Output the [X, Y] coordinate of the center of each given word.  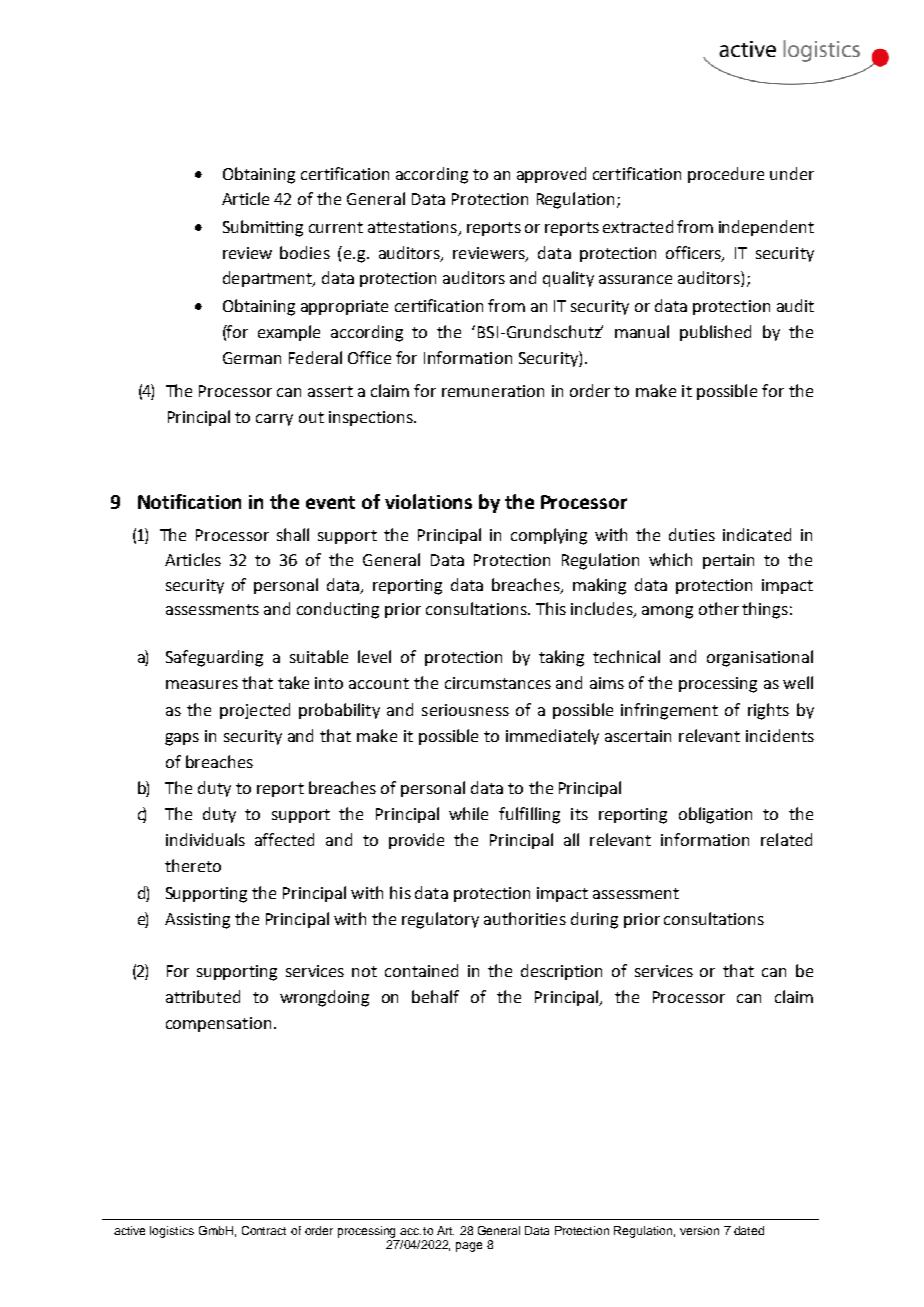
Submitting [263, 228]
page [469, 1247]
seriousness [465, 710]
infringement [669, 711]
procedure [726, 175]
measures [202, 684]
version [699, 1230]
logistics [172, 1232]
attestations [413, 228]
